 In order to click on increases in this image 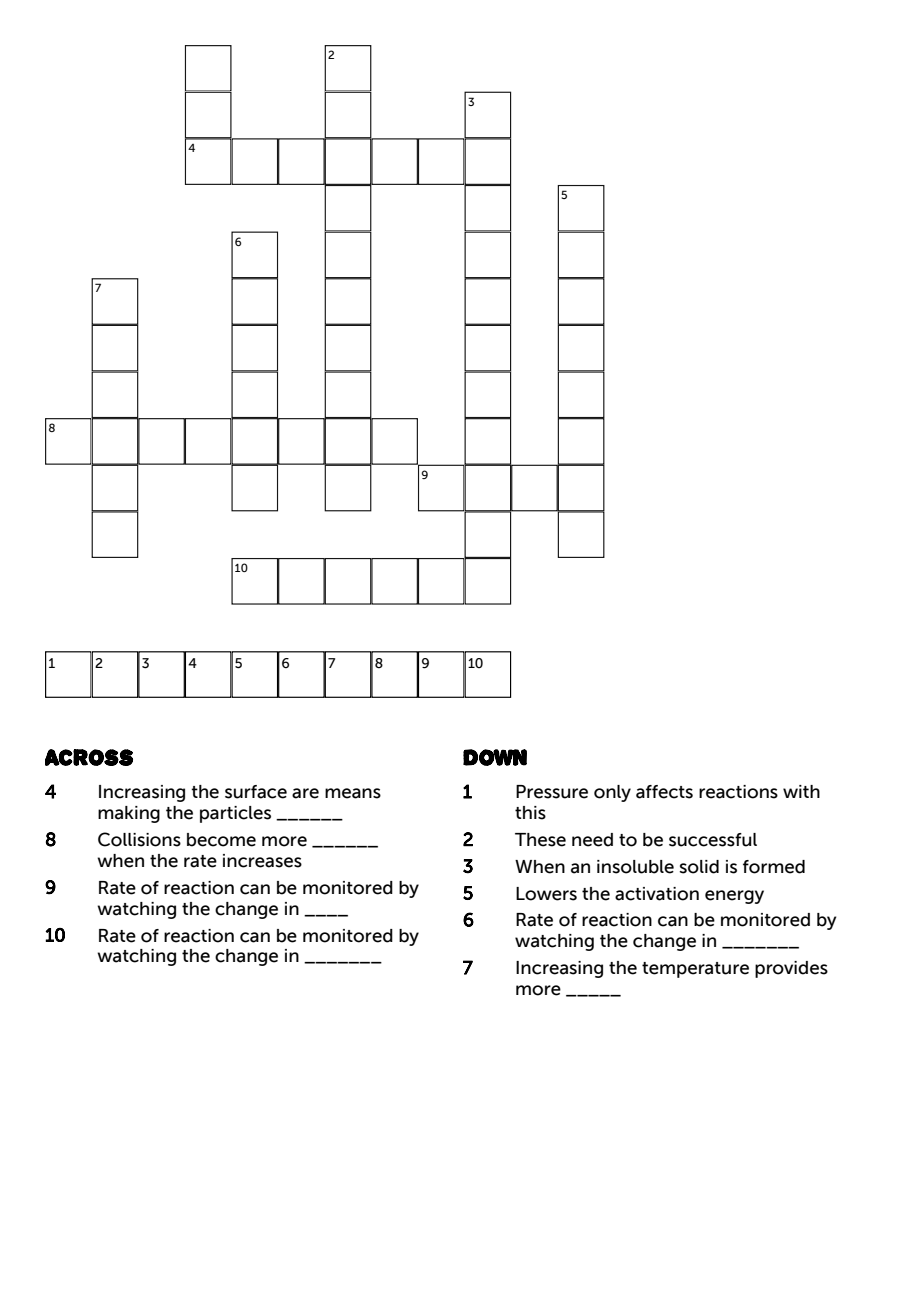, I will do `click(262, 861)`.
